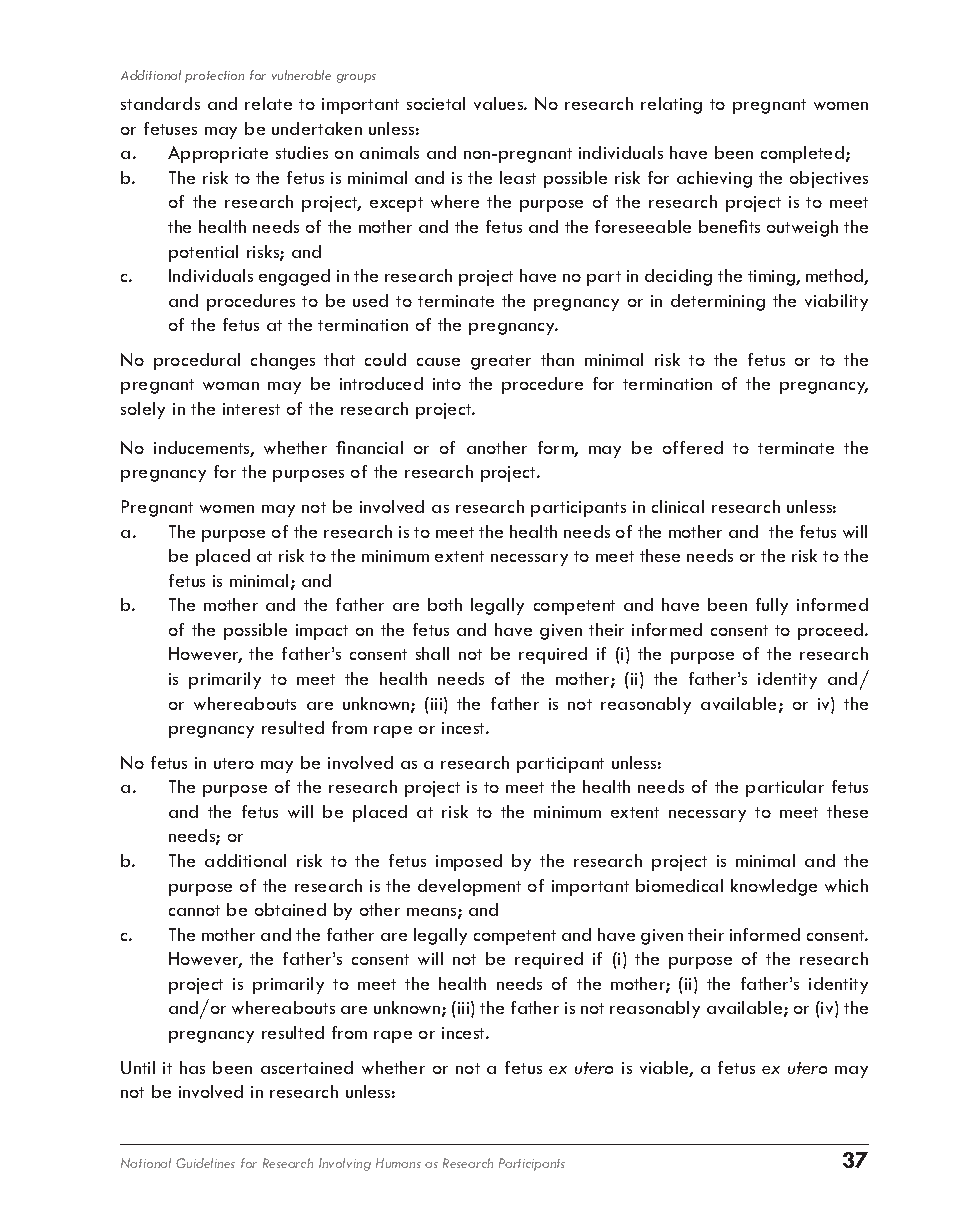 The width and height of the screenshot is (966, 1232). What do you see at coordinates (205, 1163) in the screenshot?
I see `Guidelines` at bounding box center [205, 1163].
